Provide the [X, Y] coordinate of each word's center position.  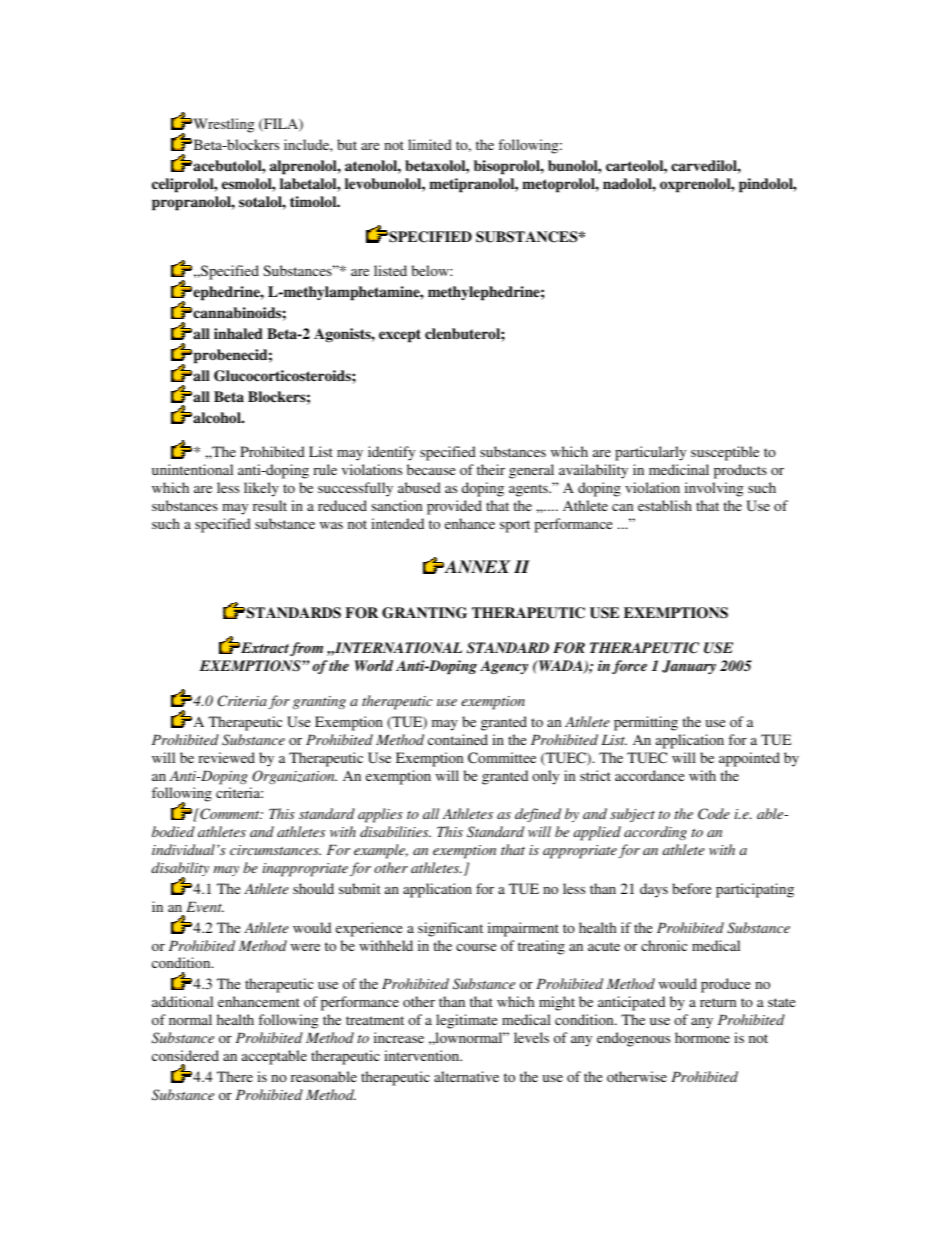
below [431, 270]
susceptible [725, 453]
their [491, 469]
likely [261, 489]
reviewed [226, 757]
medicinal [679, 469]
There [235, 1076]
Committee [502, 758]
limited [430, 144]
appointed [749, 759]
